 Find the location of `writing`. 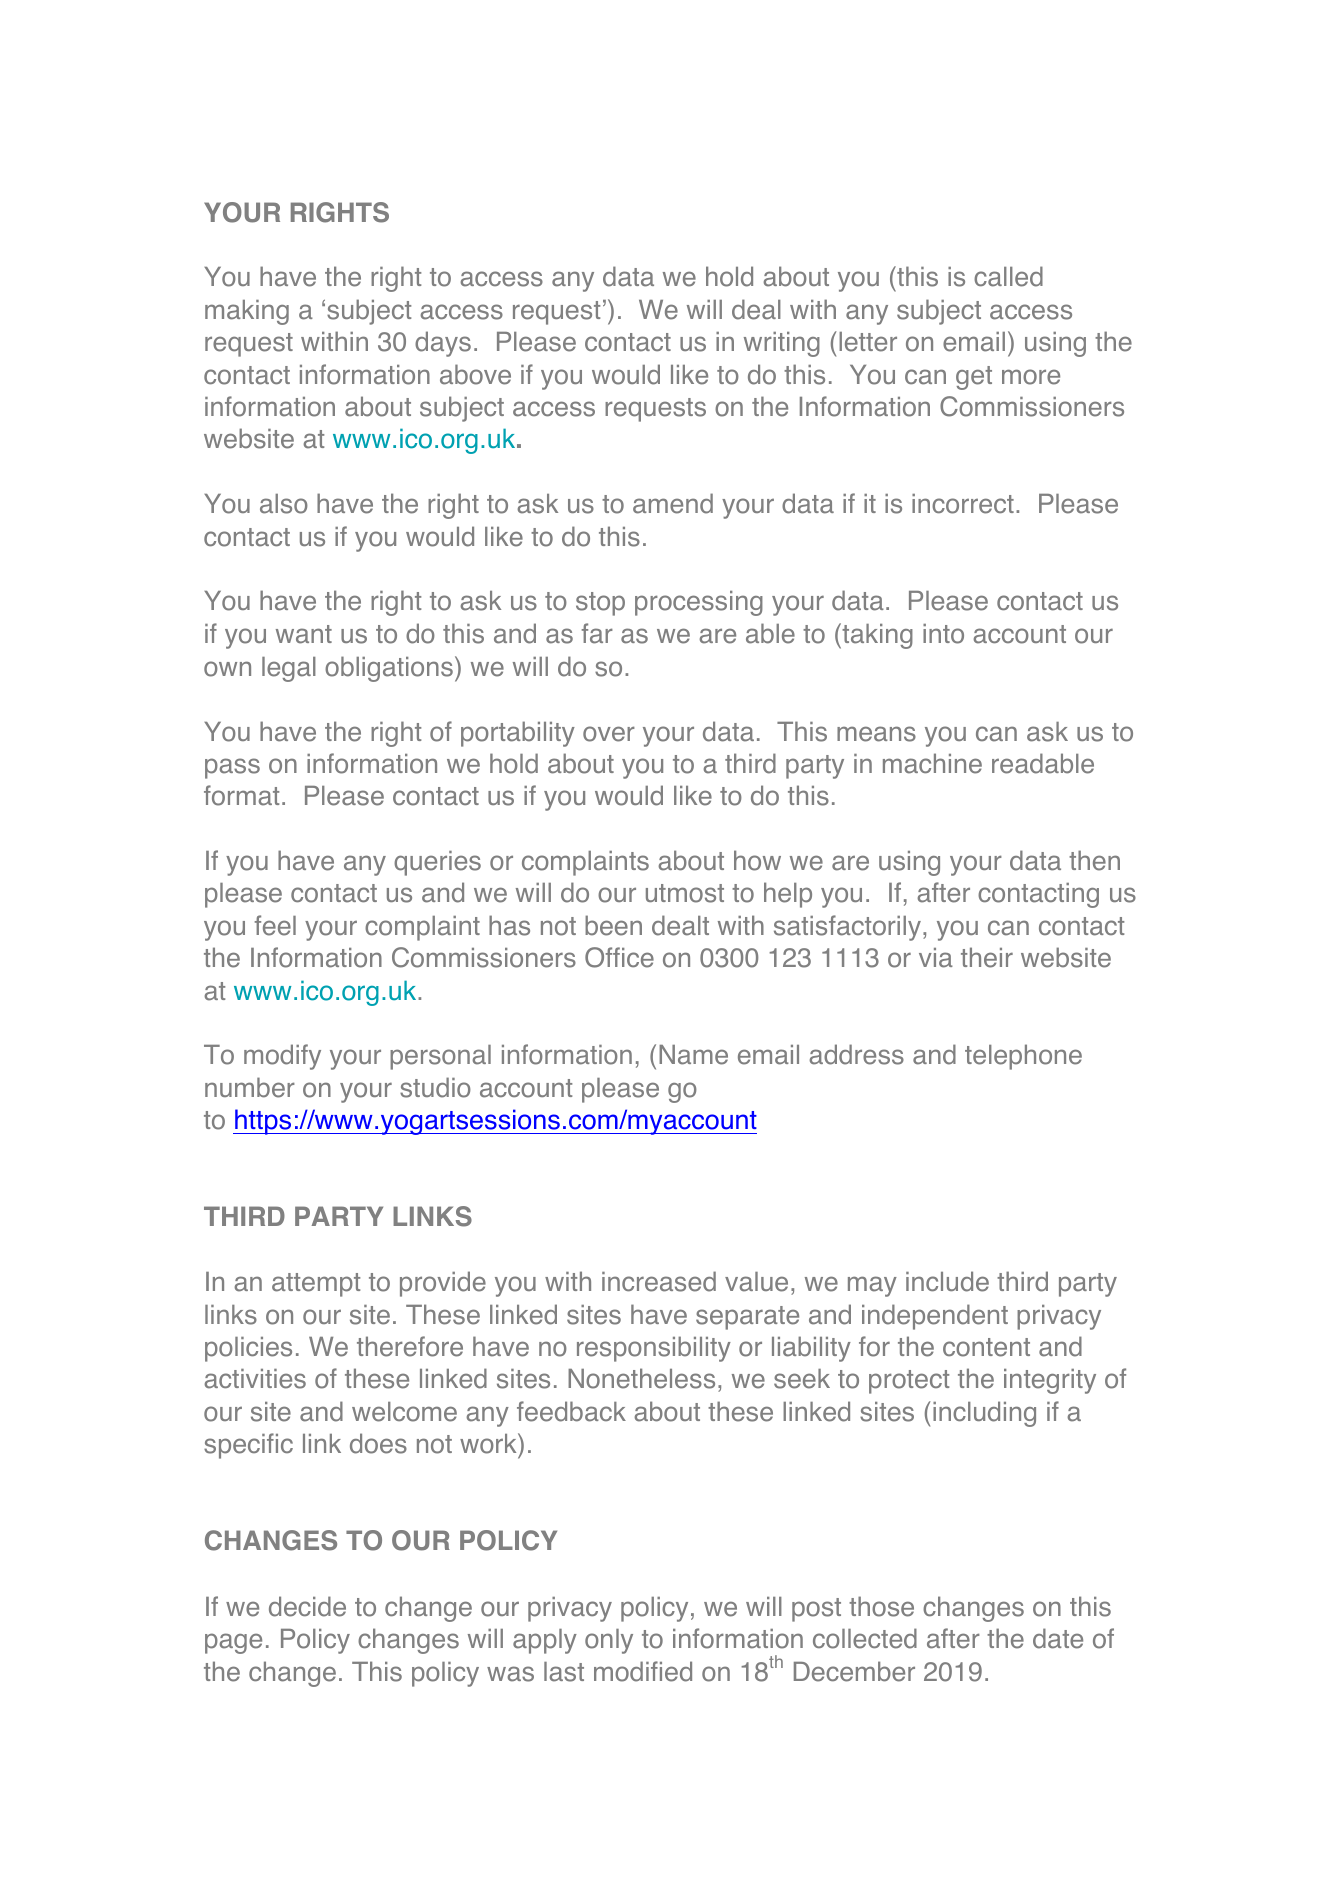

writing is located at coordinates (782, 344).
